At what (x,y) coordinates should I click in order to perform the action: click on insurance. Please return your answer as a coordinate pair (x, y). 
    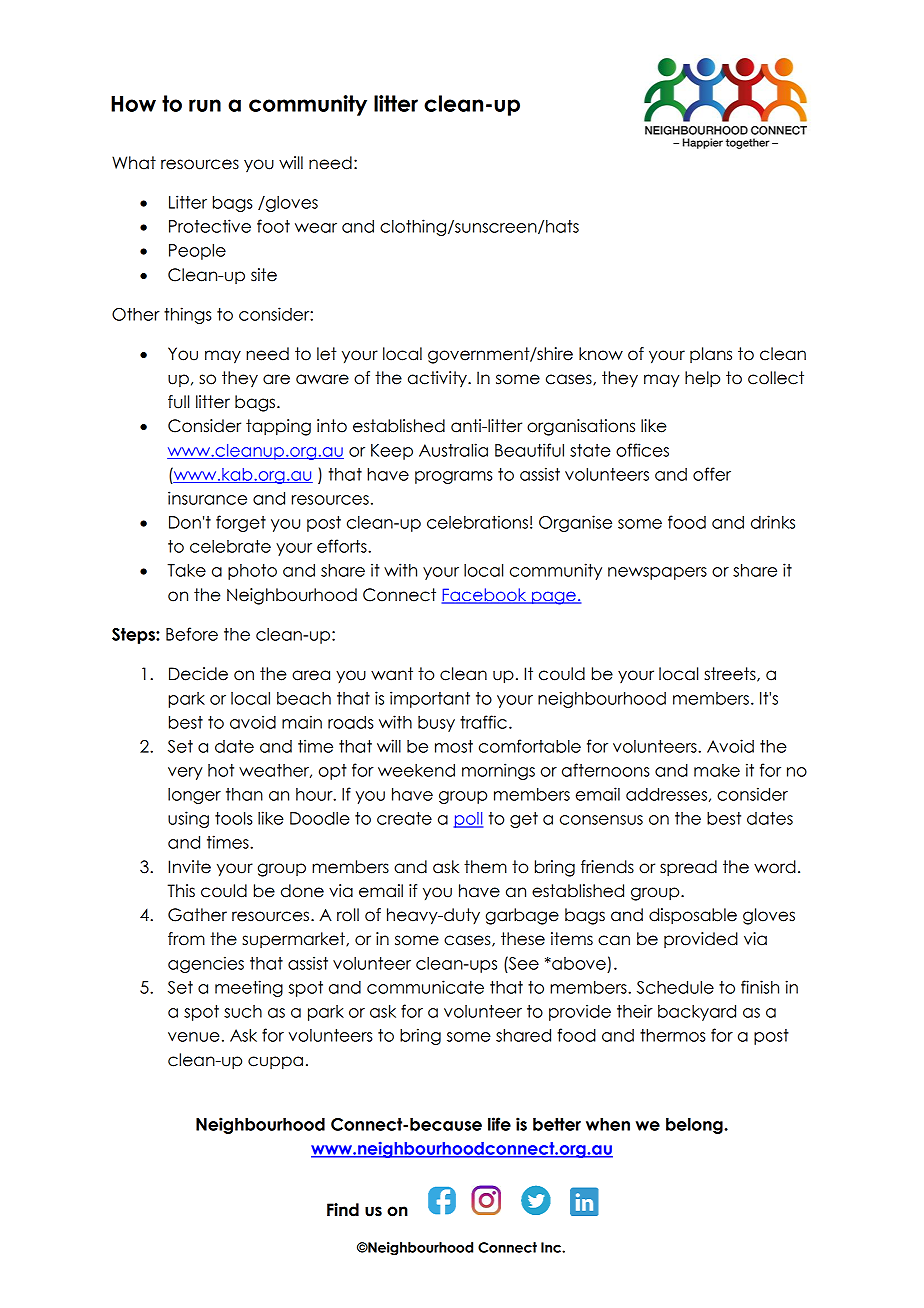
    Looking at the image, I should click on (207, 498).
